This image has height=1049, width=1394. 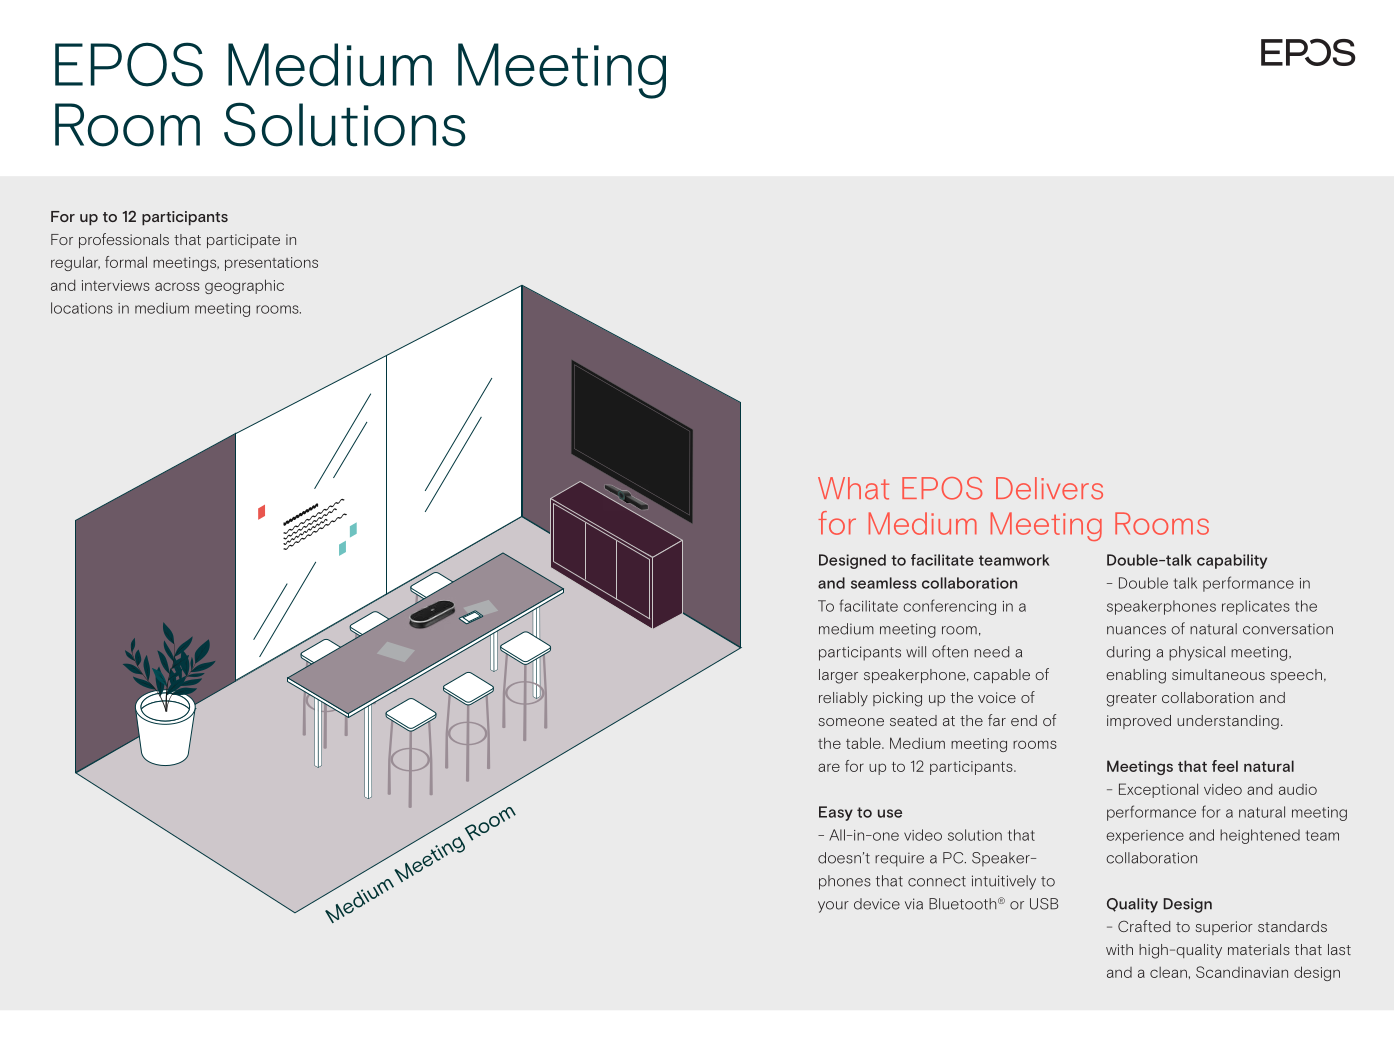 I want to click on your, so click(x=833, y=907).
